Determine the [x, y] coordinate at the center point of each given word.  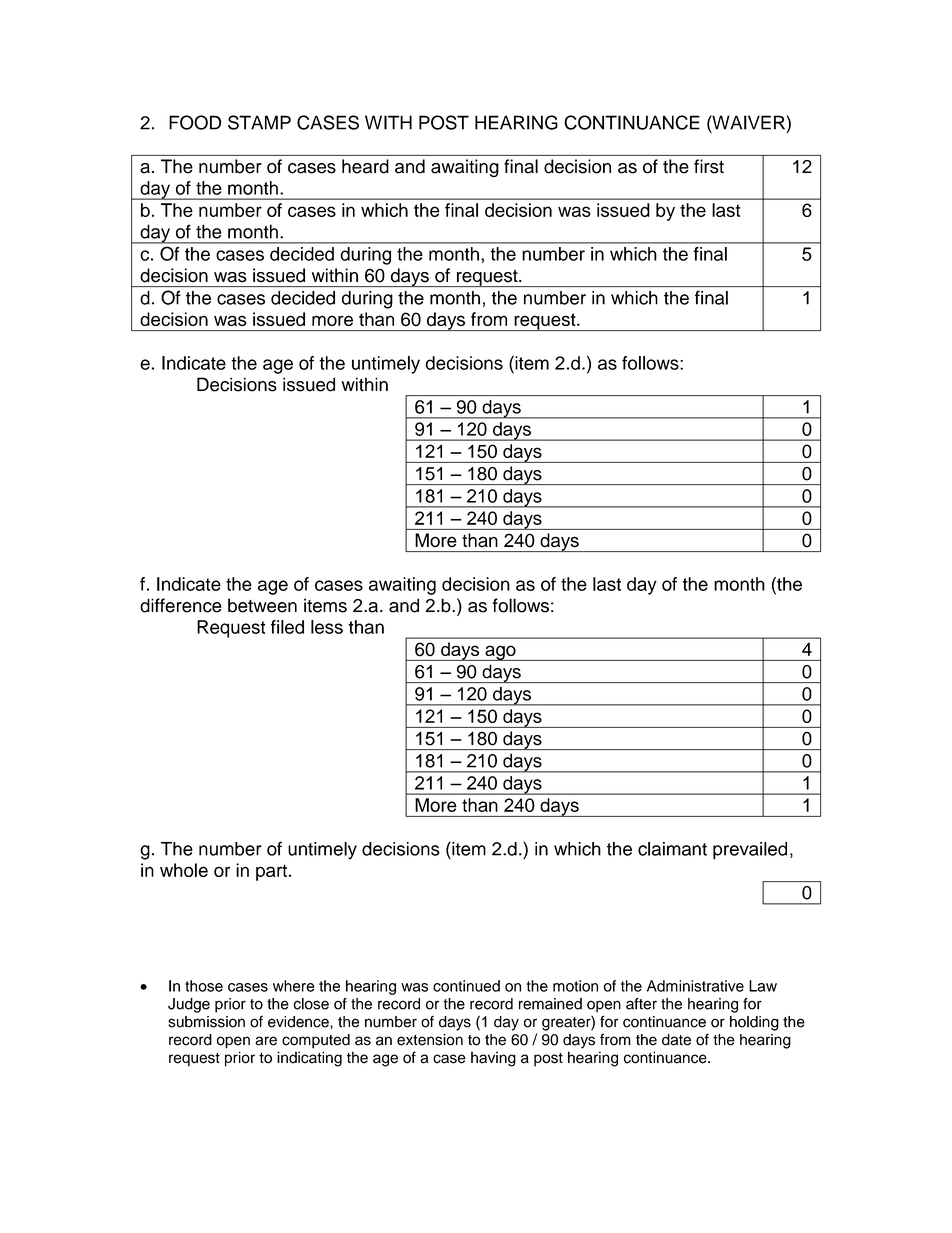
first [709, 166]
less [327, 627]
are [266, 1041]
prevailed [750, 851]
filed [287, 627]
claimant [672, 849]
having [493, 1059]
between [262, 605]
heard [365, 166]
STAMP [259, 122]
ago [500, 653]
